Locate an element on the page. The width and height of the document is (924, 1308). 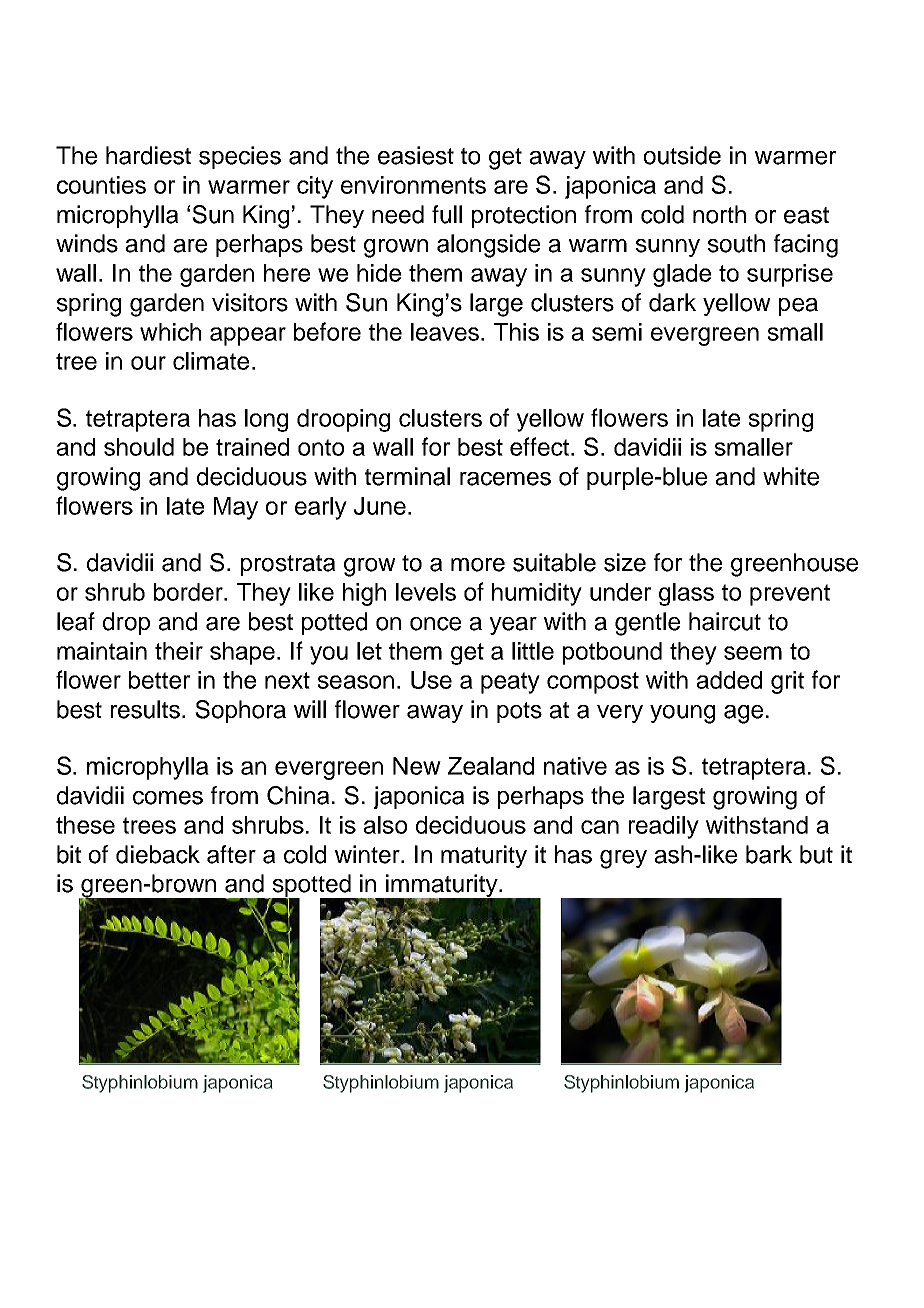
May is located at coordinates (236, 508).
